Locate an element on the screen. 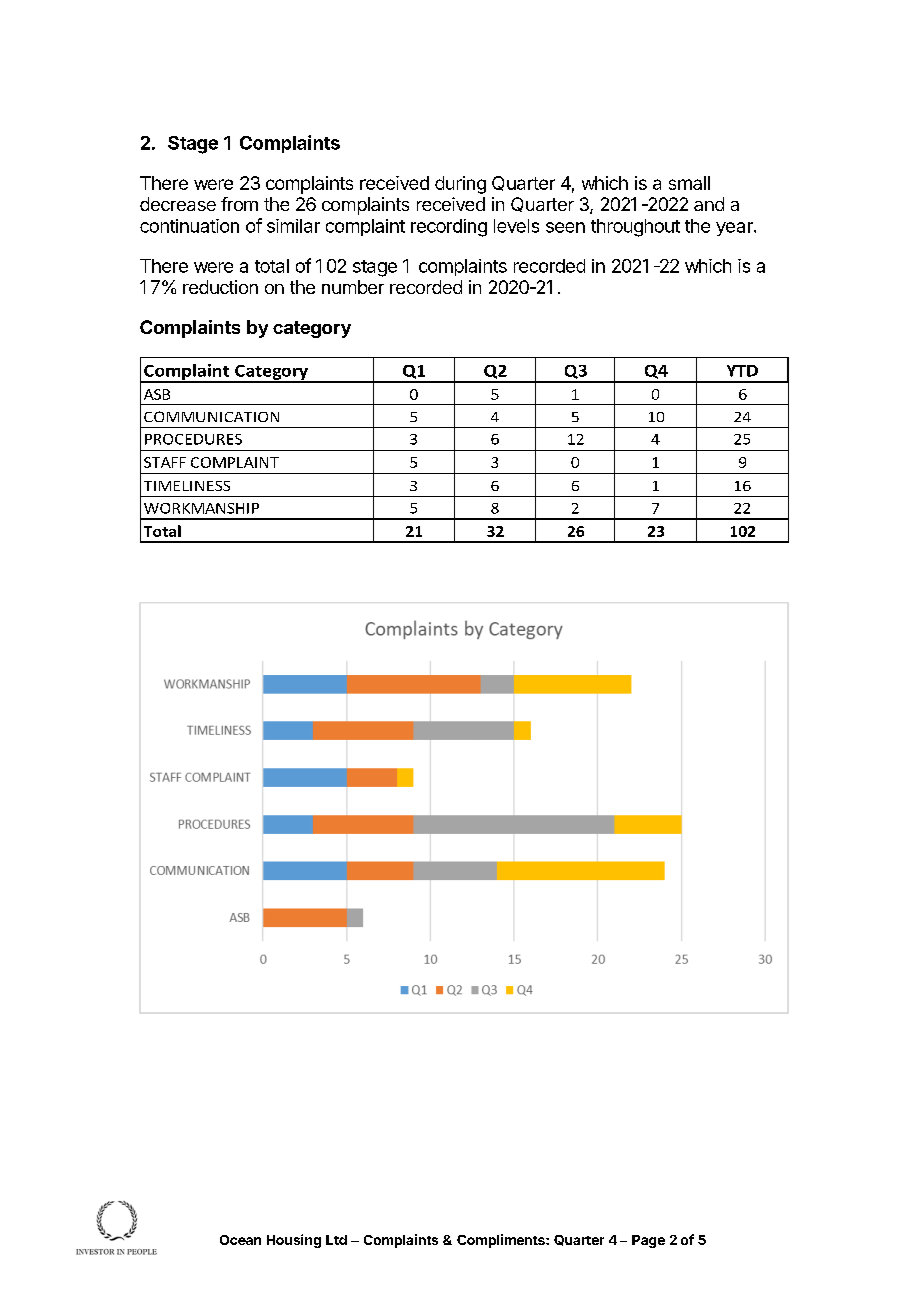  Ocean is located at coordinates (240, 1240).
